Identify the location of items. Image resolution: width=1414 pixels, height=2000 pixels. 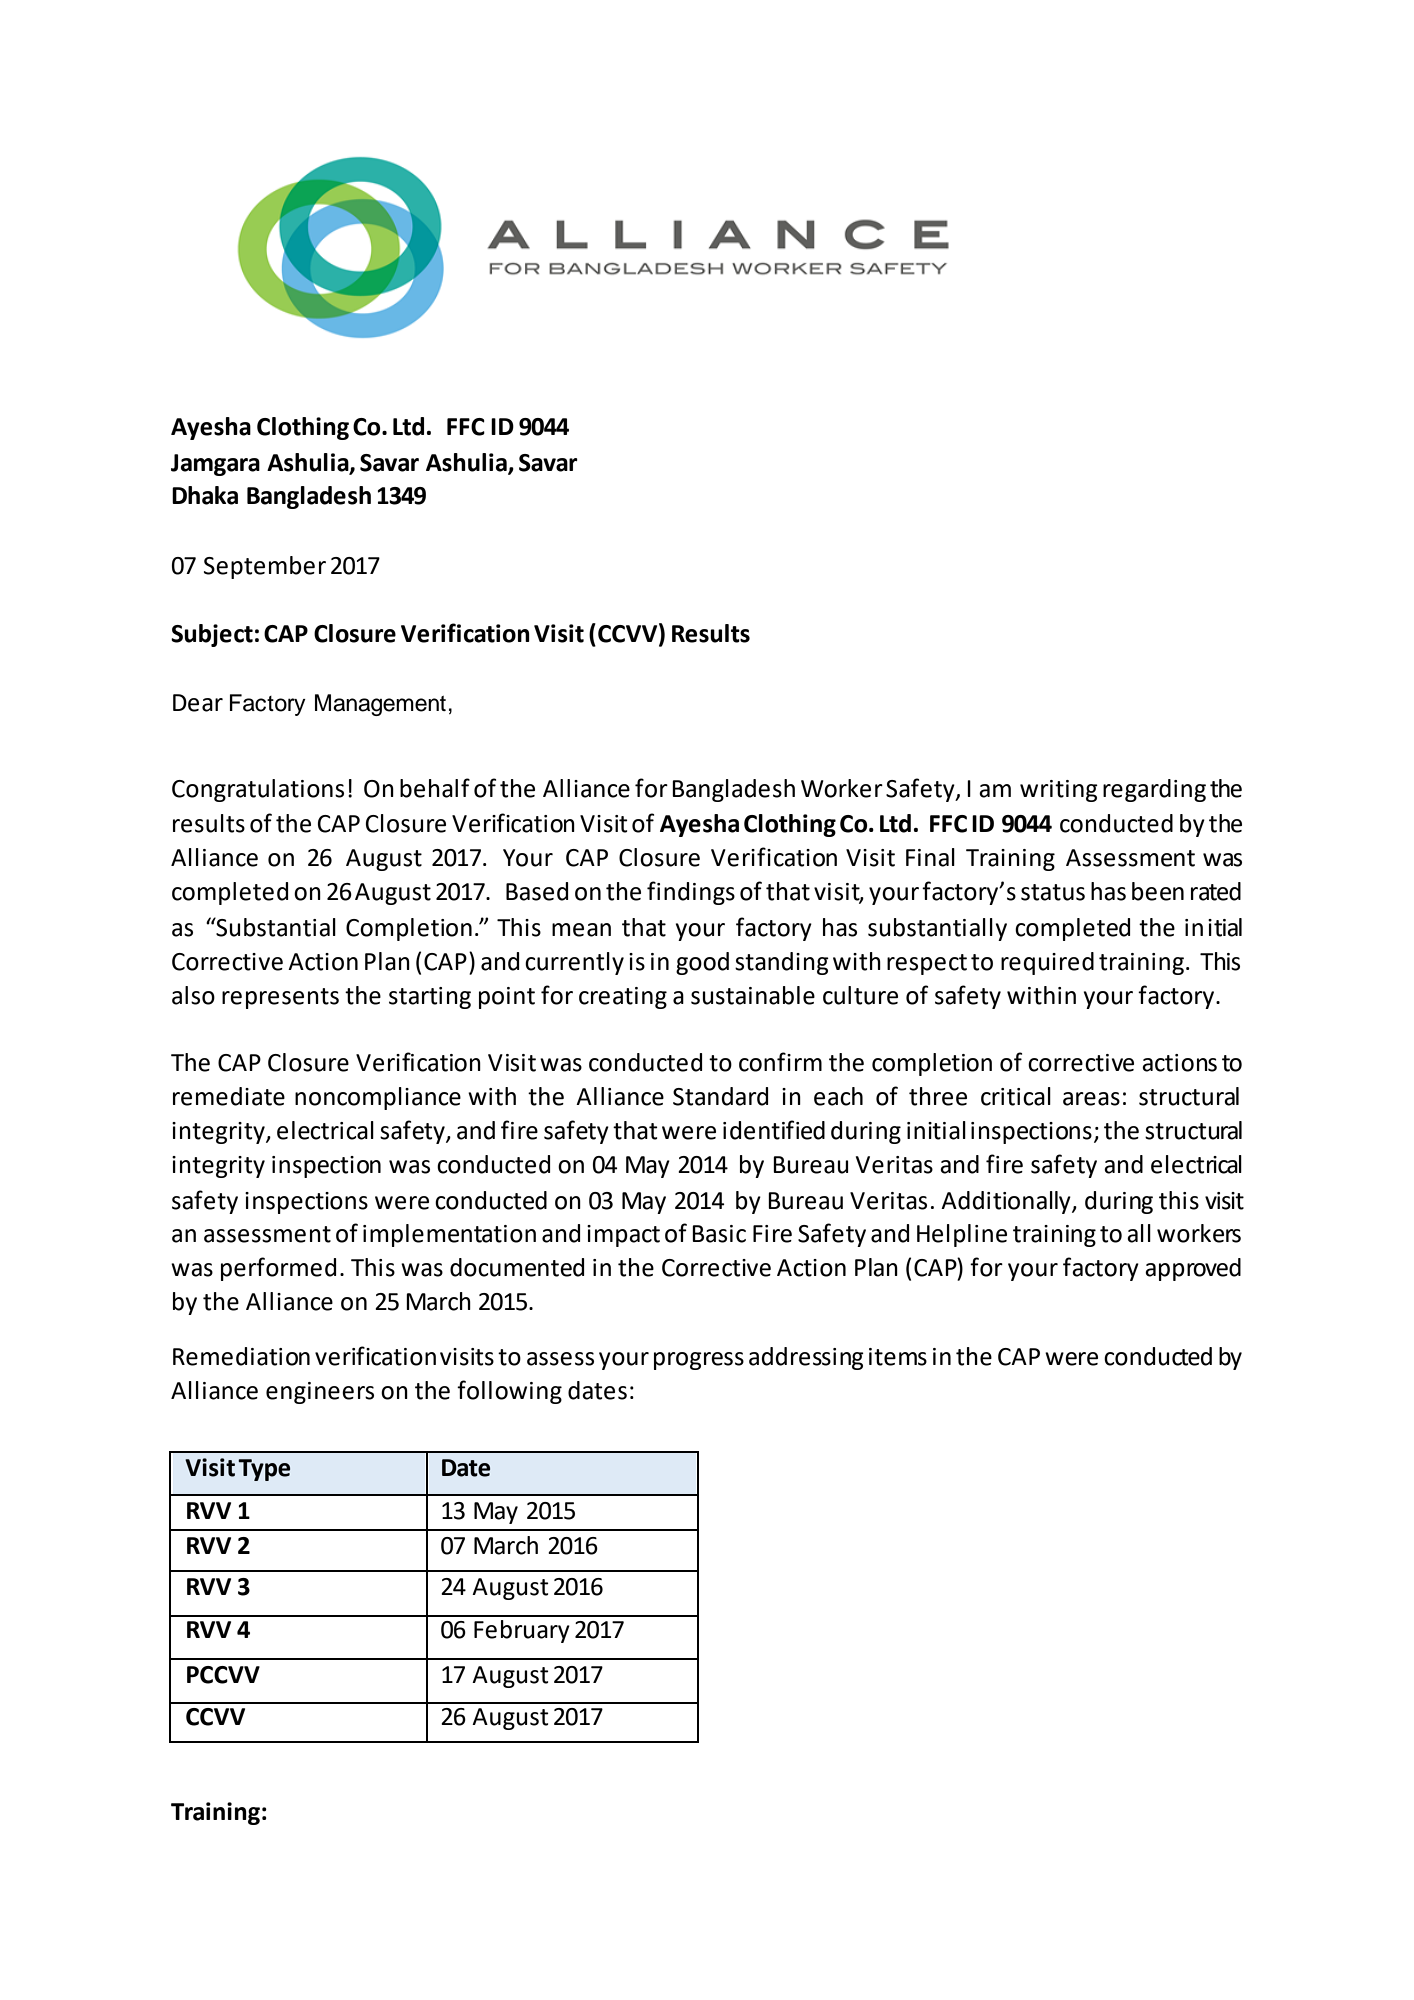
(898, 1357).
